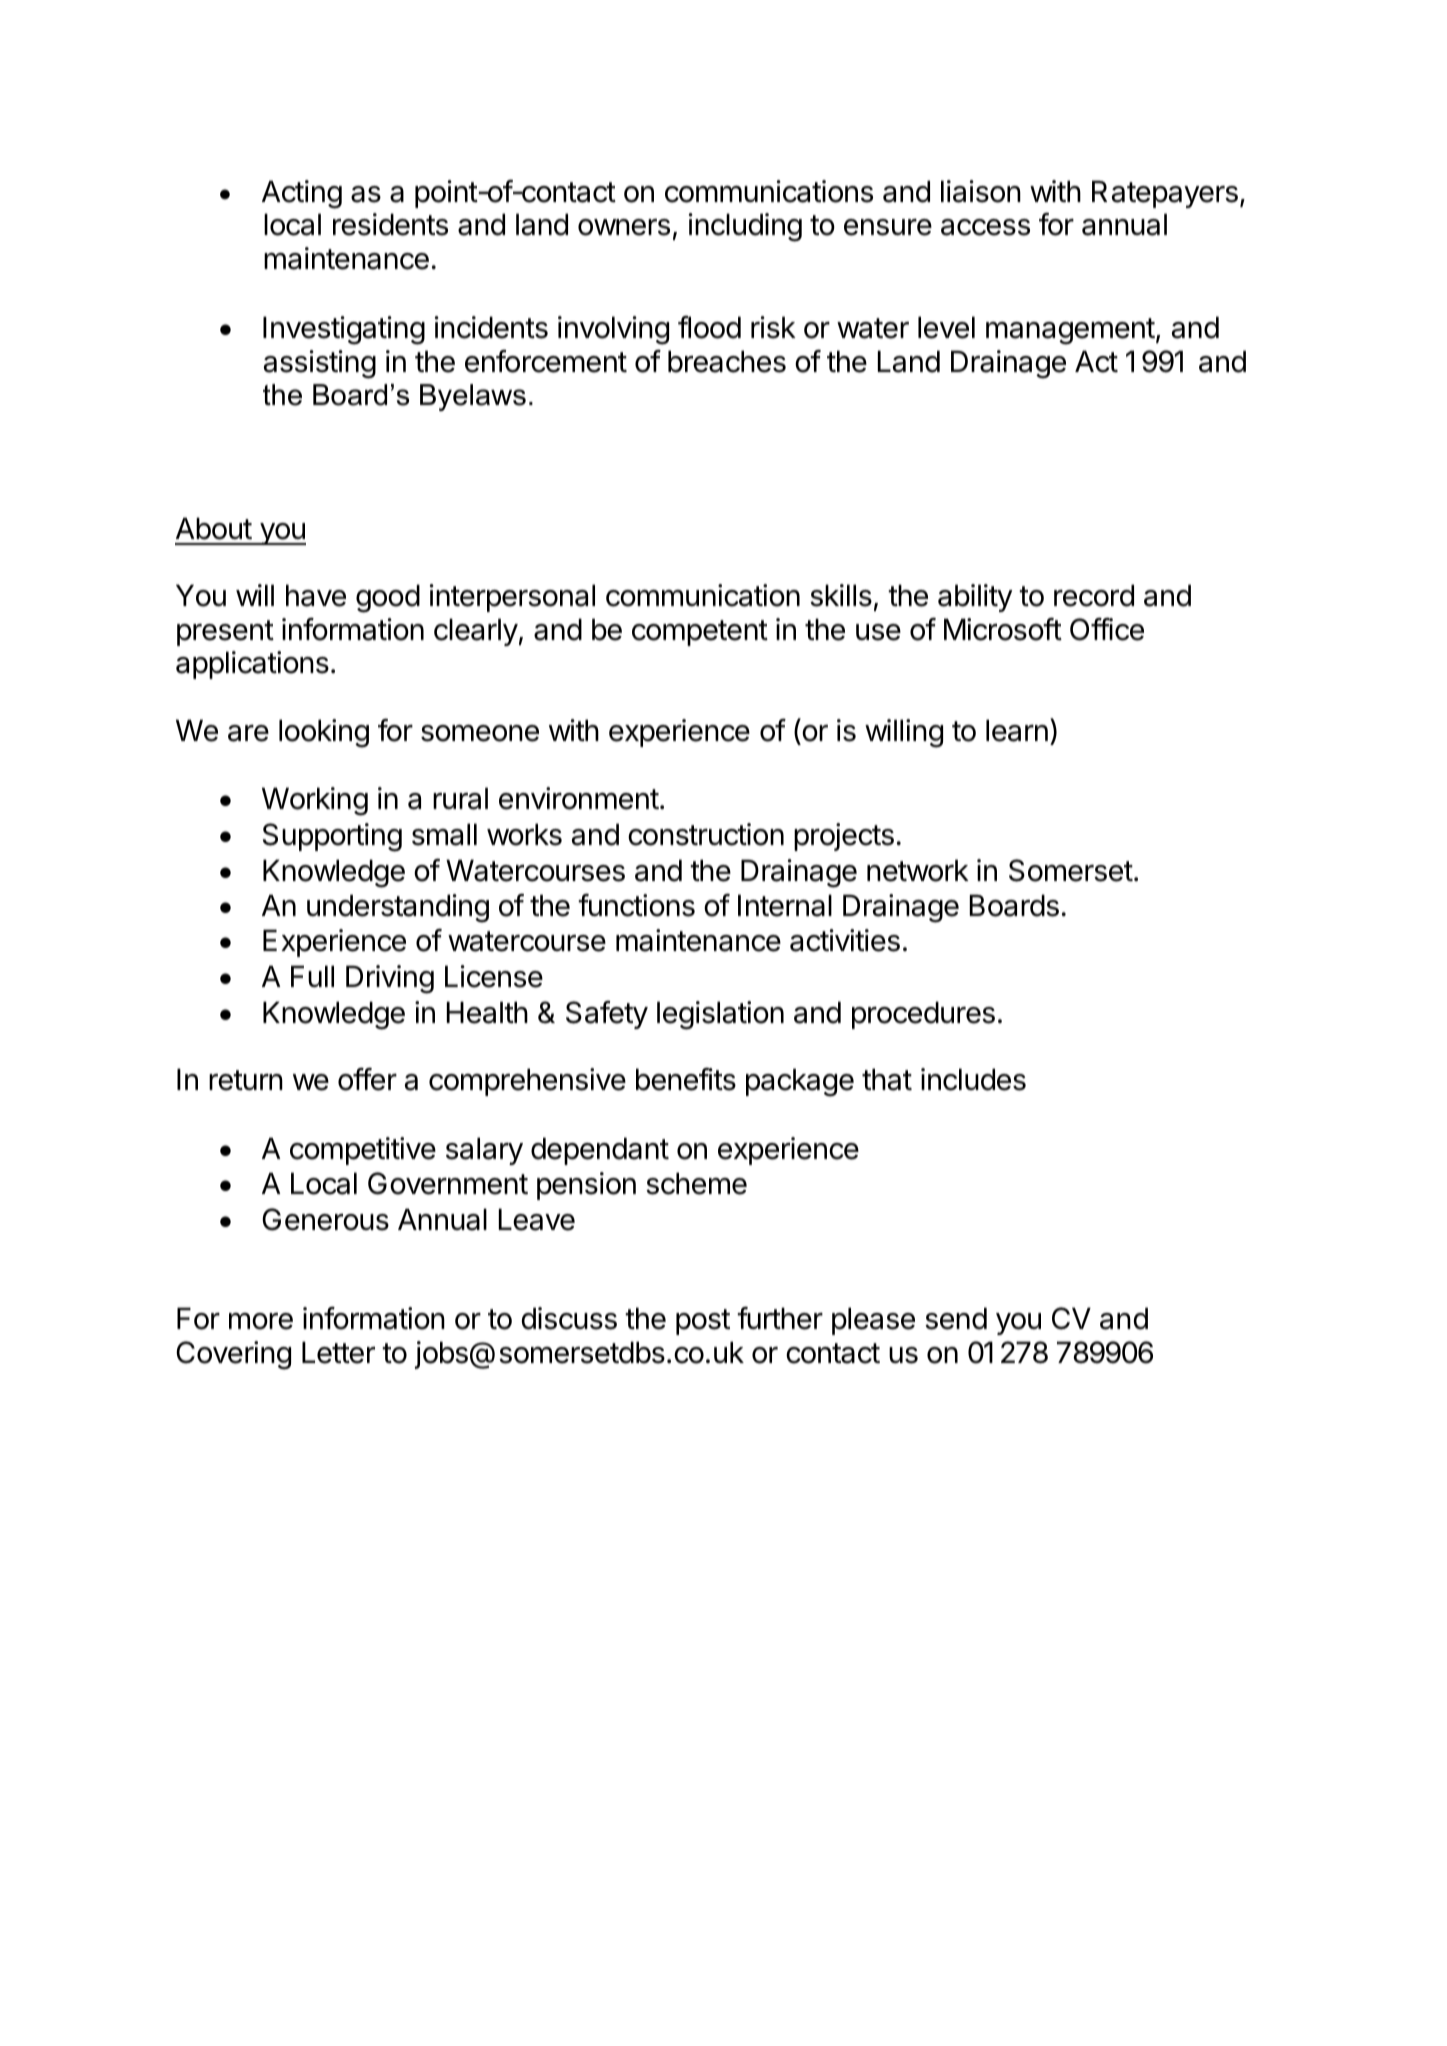 This page has width=1447, height=2046. I want to click on legislation, so click(720, 1015).
